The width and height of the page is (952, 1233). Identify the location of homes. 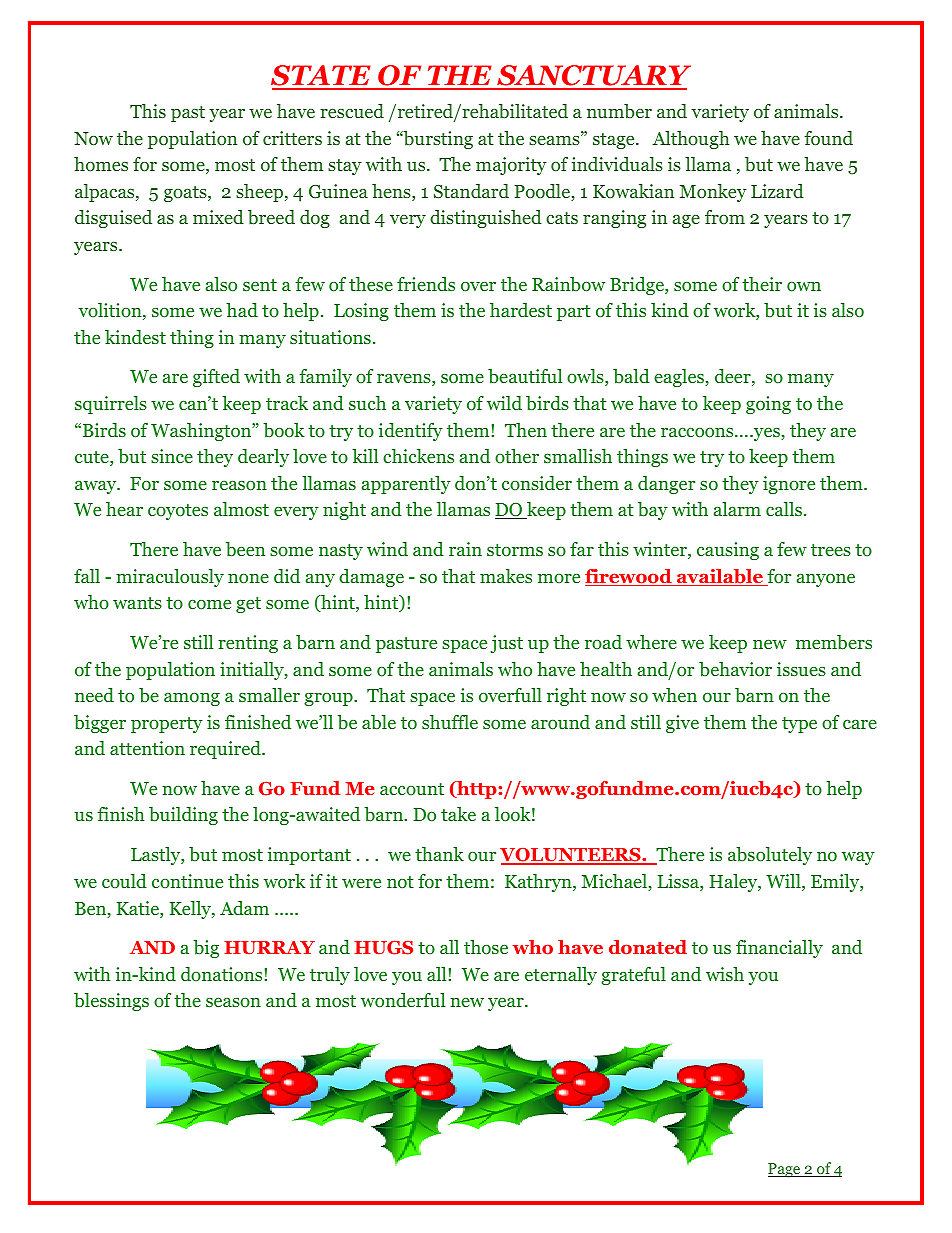
(101, 164).
